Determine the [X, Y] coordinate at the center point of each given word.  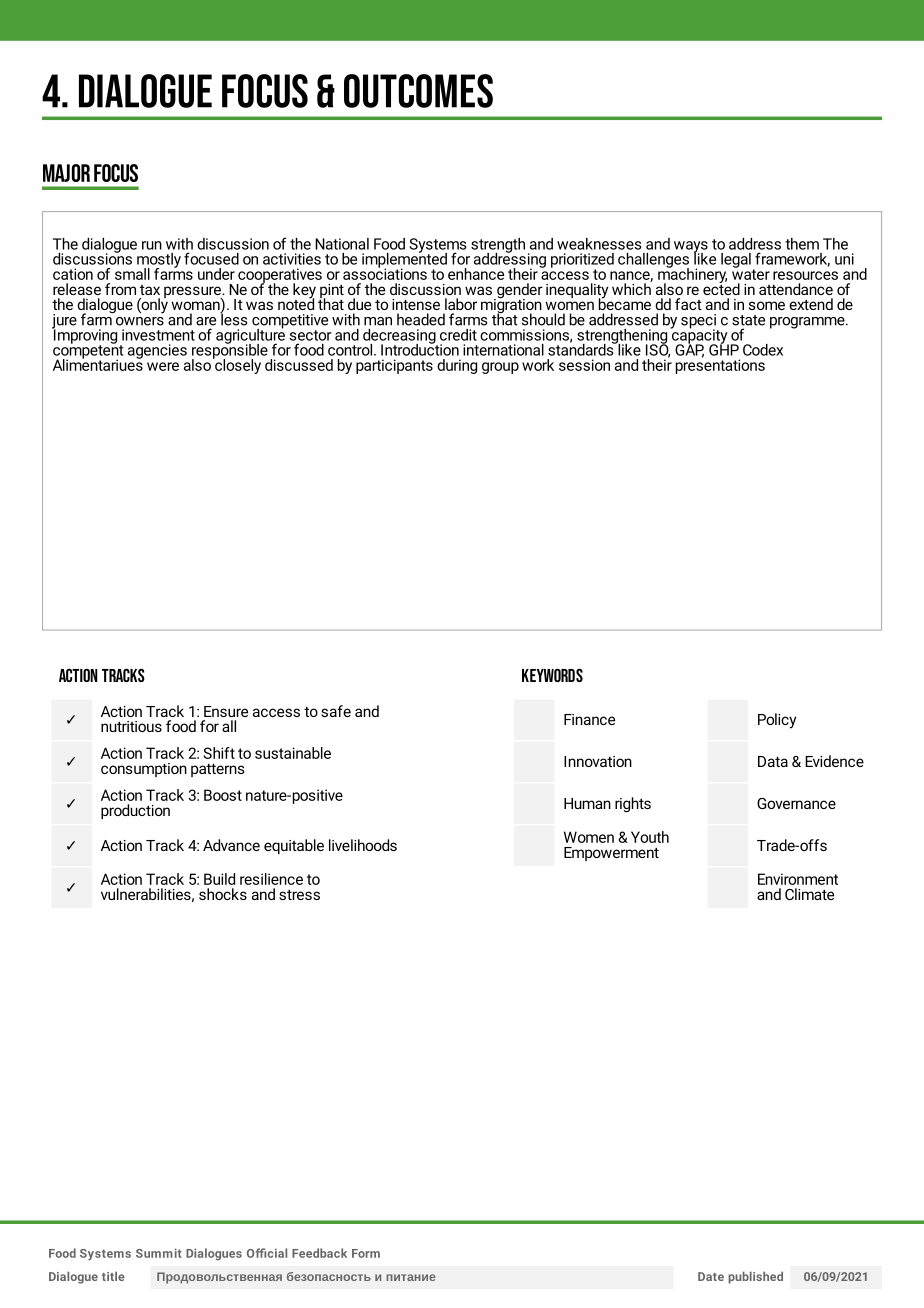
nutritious [131, 726]
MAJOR [66, 173]
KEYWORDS [552, 675]
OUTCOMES [418, 91]
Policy [777, 721]
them [802, 244]
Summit [159, 1253]
